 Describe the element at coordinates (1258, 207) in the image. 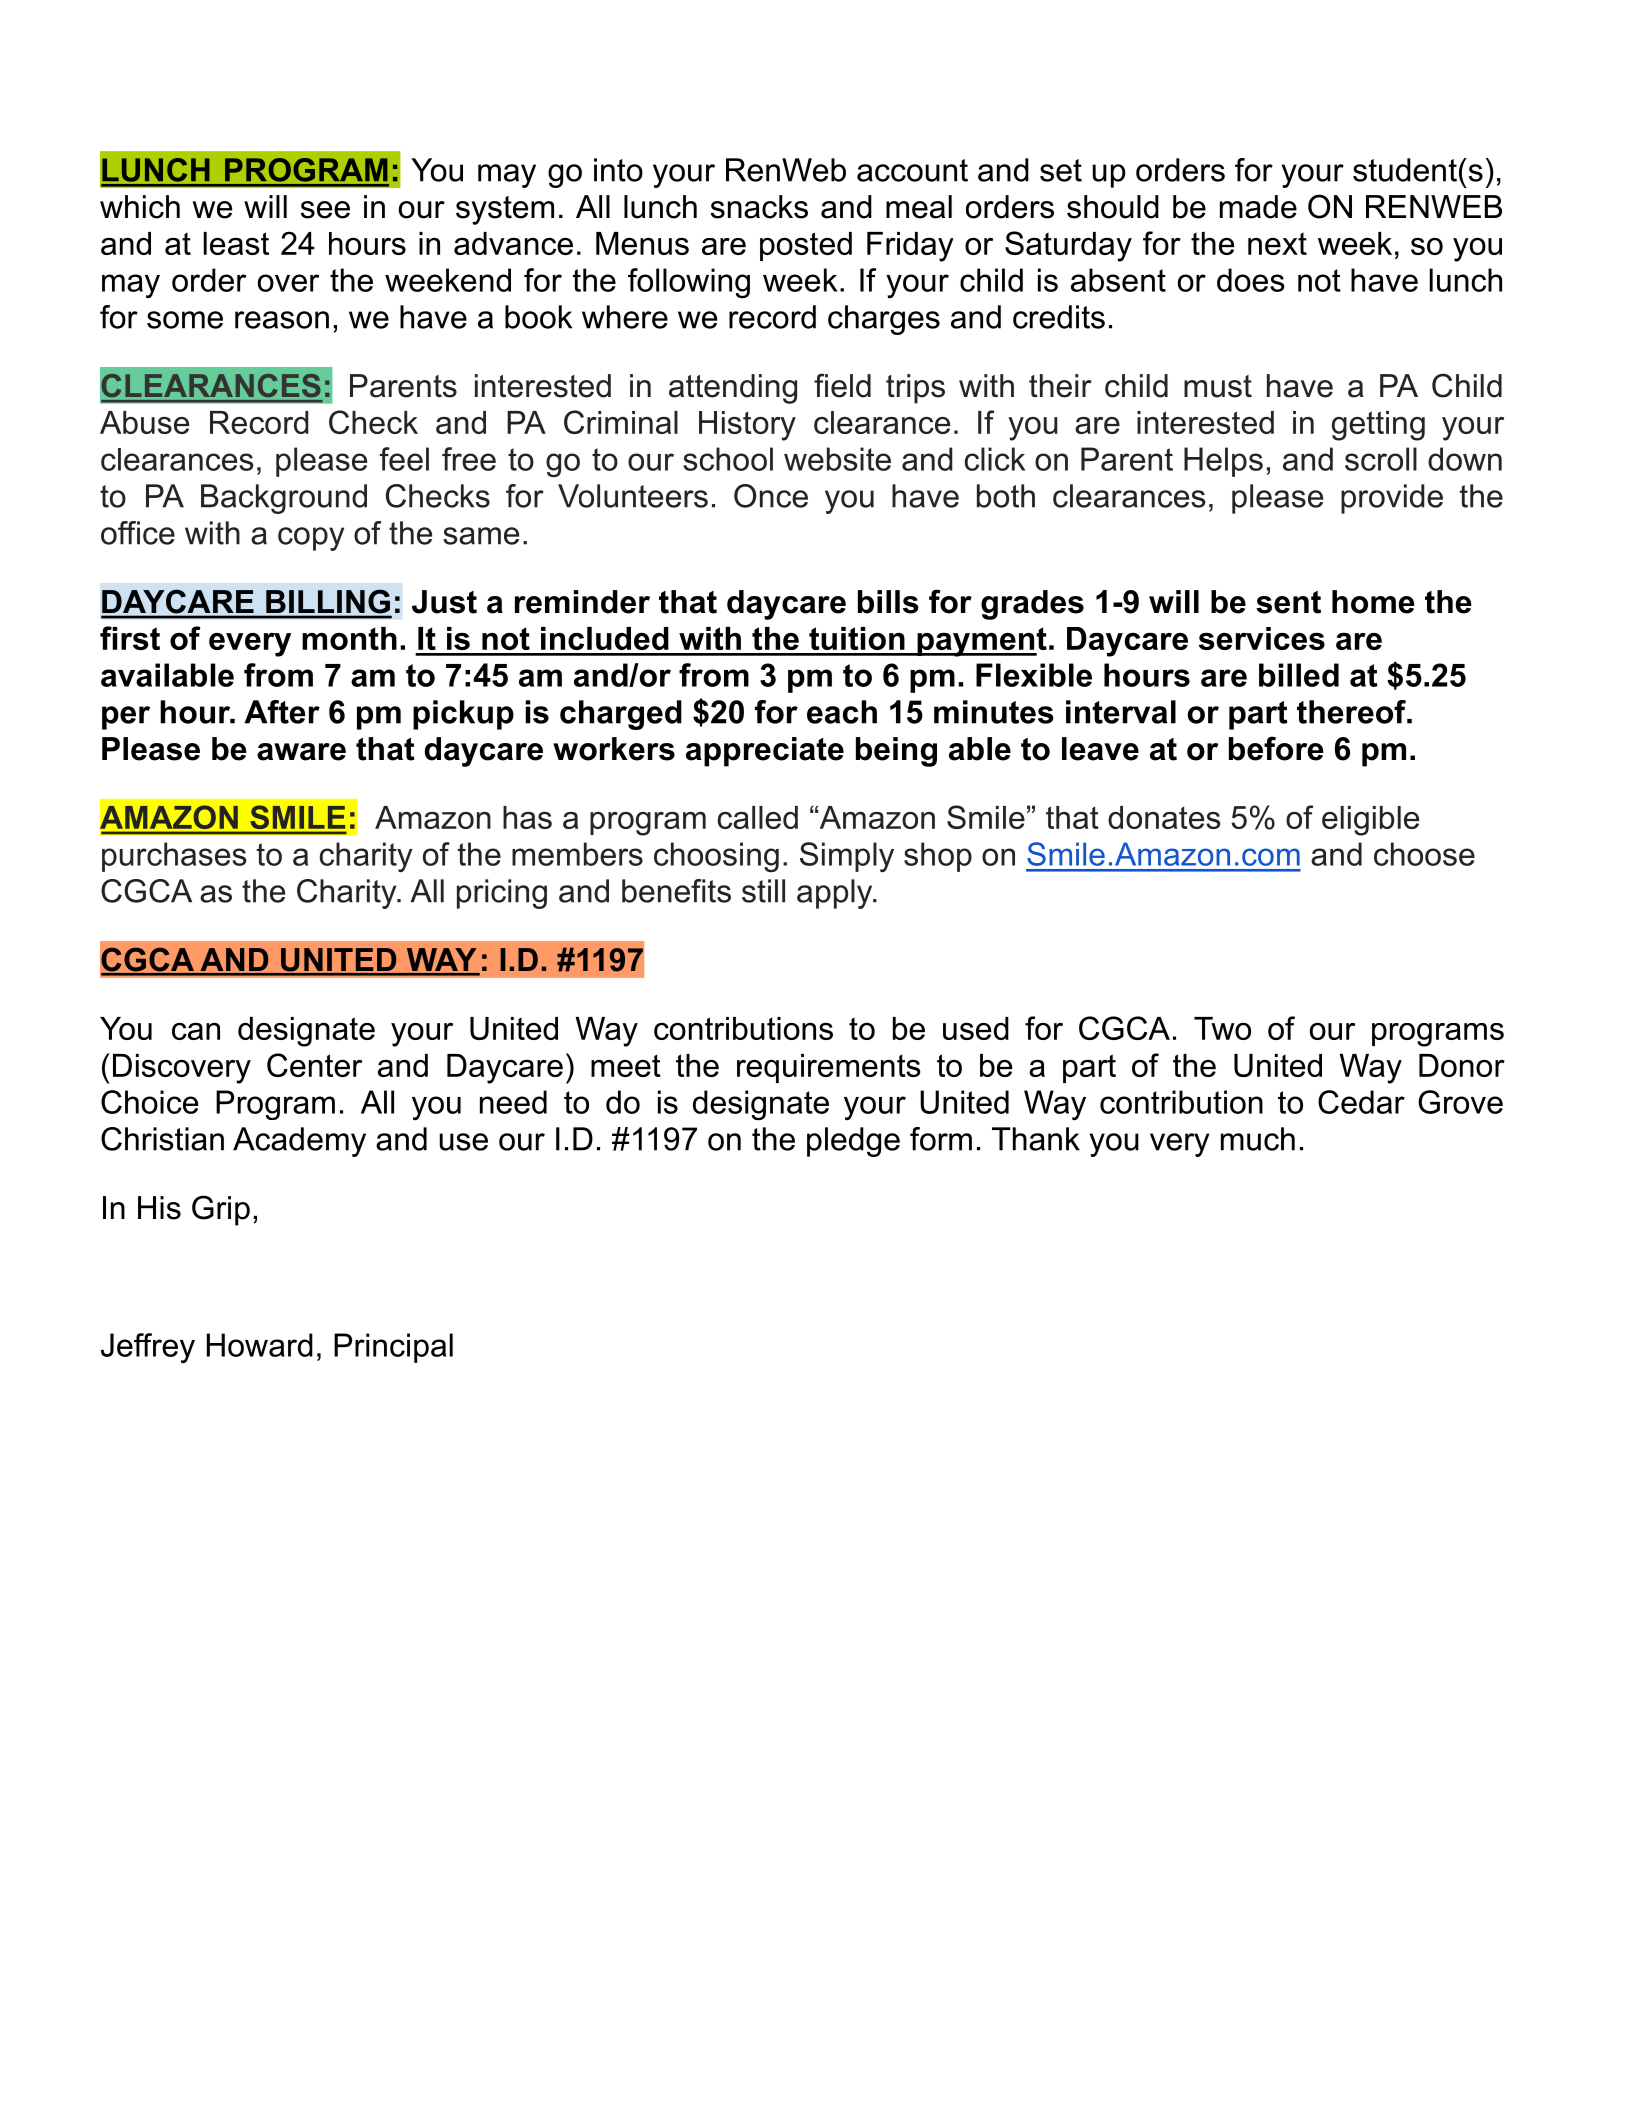

I see `made` at that location.
